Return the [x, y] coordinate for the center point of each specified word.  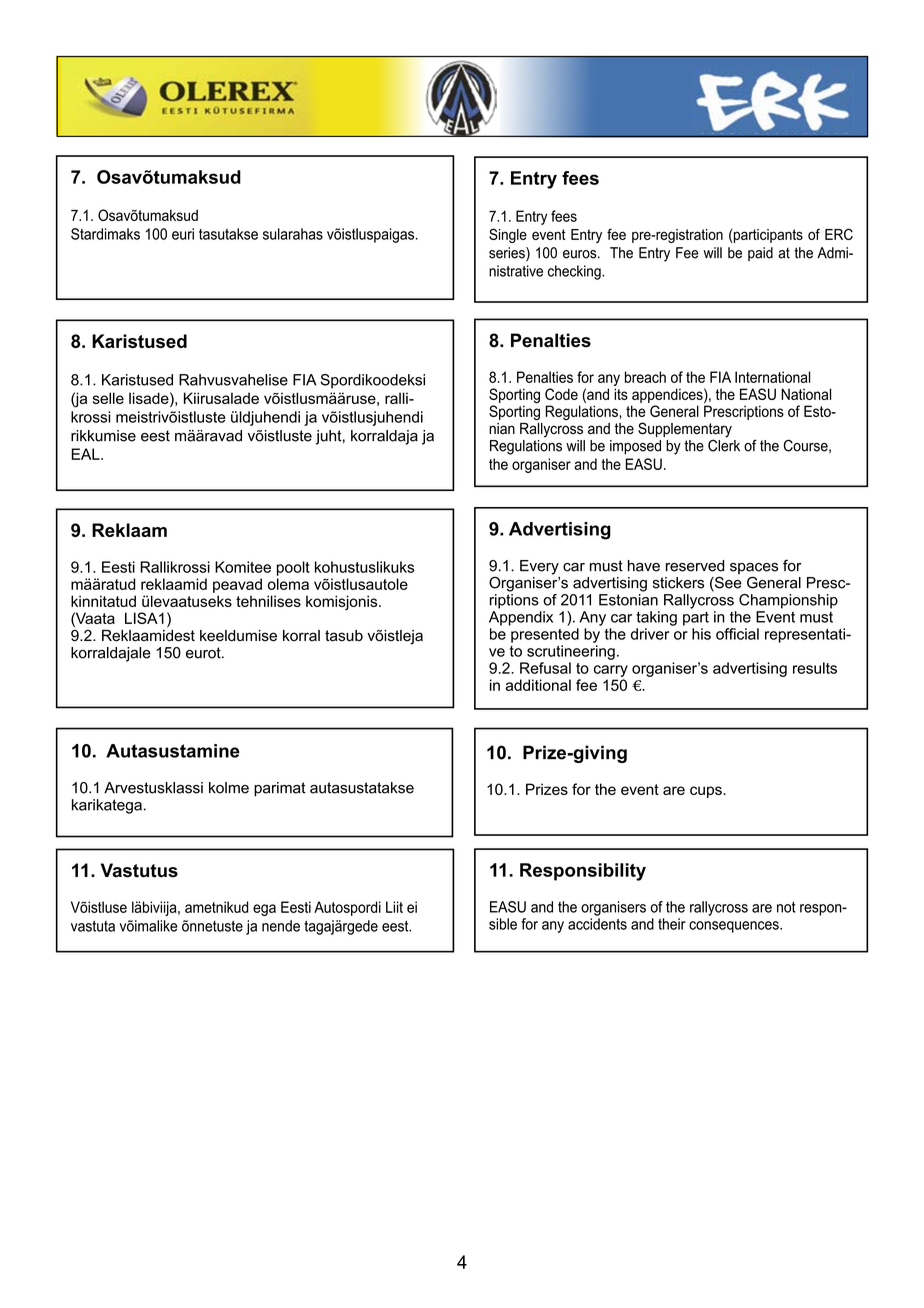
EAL [86, 454]
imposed [635, 447]
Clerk [724, 444]
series [508, 254]
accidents [597, 924]
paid [760, 254]
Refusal [545, 668]
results [815, 668]
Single [508, 235]
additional [538, 685]
